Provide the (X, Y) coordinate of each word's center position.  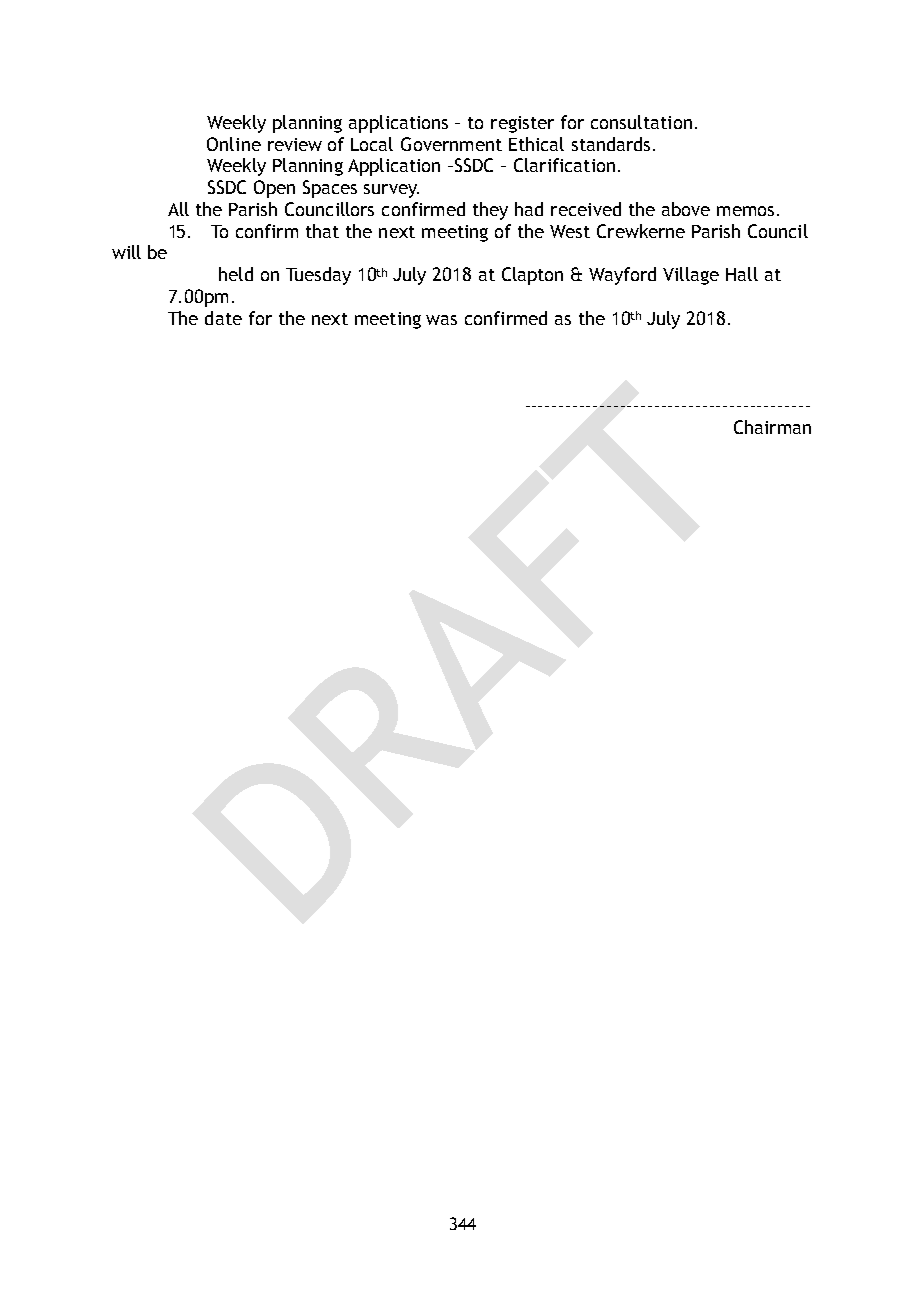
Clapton (532, 276)
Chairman (772, 427)
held (236, 274)
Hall (742, 274)
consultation (641, 122)
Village (691, 276)
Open (274, 189)
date (223, 318)
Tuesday (318, 276)
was (441, 320)
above (686, 209)
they (490, 211)
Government (451, 144)
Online (234, 144)
